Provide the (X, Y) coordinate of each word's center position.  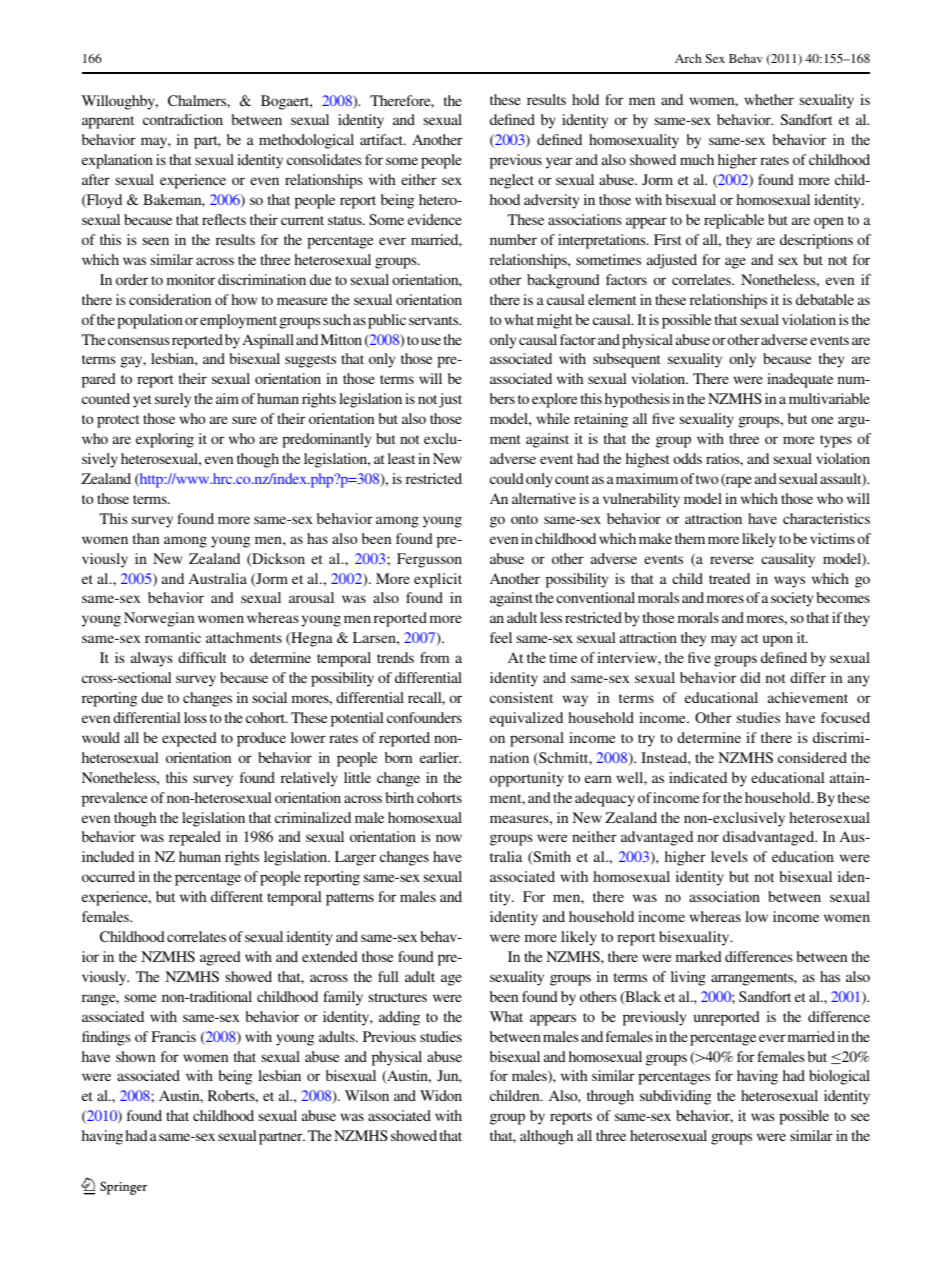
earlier (440, 757)
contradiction (183, 119)
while (553, 418)
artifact (383, 139)
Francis (173, 1036)
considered (812, 757)
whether (769, 99)
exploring (165, 440)
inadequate (800, 380)
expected (189, 739)
